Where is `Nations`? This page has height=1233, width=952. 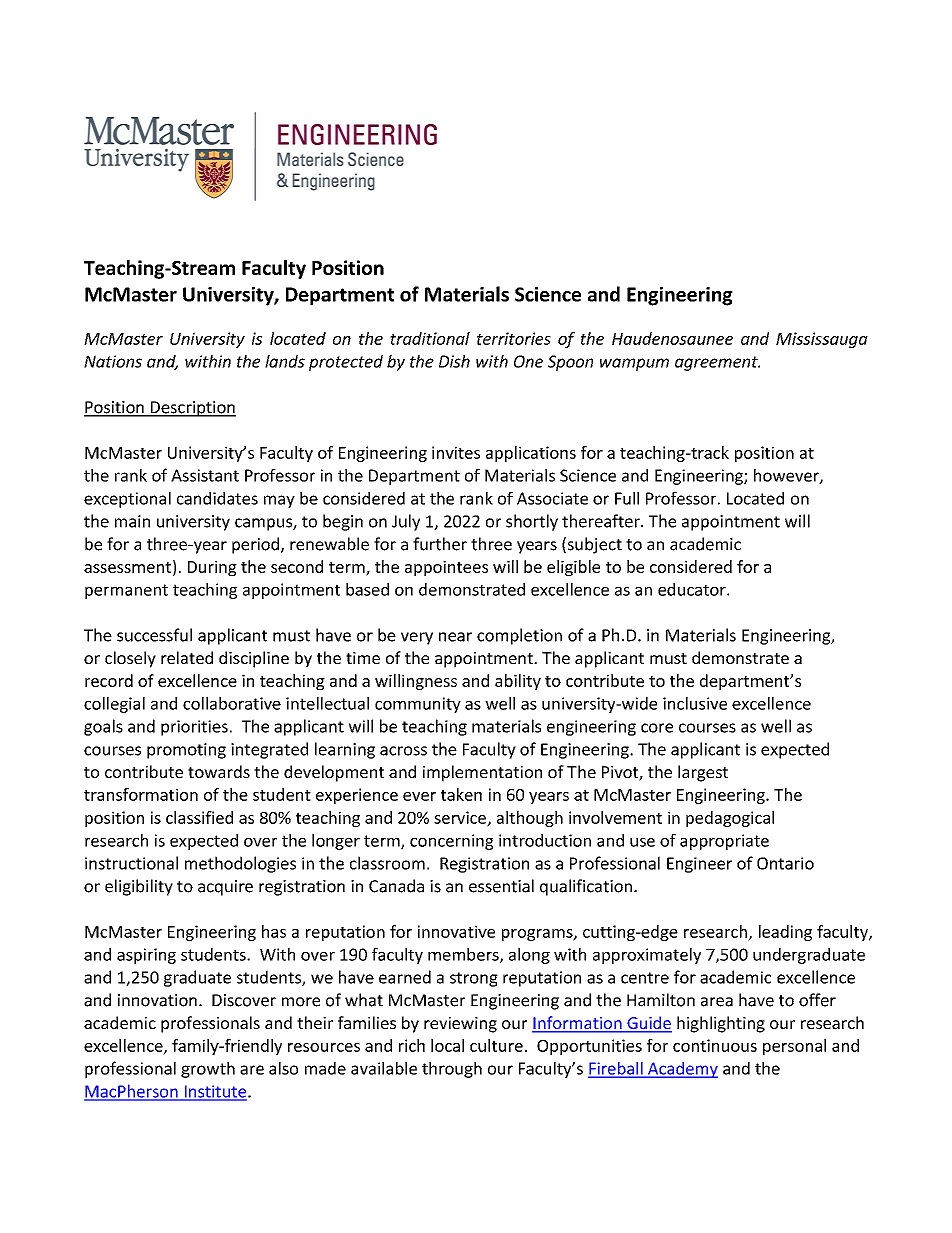 Nations is located at coordinates (113, 361).
